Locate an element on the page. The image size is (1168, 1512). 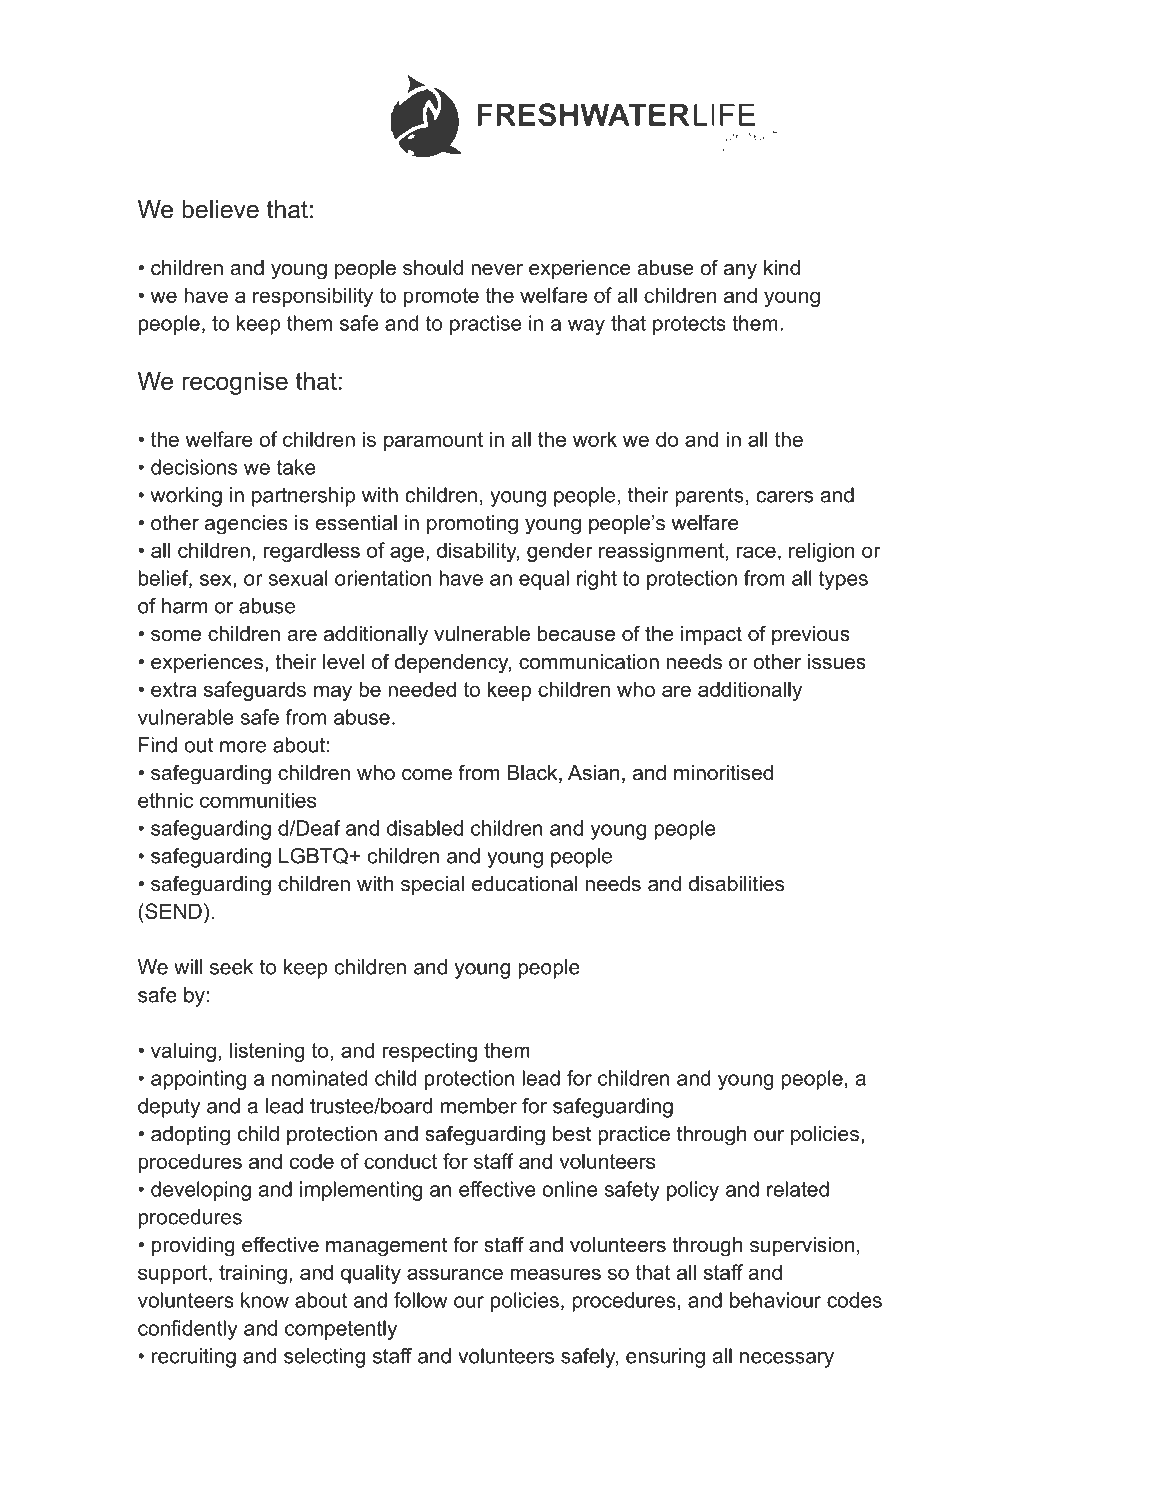
never is located at coordinates (497, 270).
